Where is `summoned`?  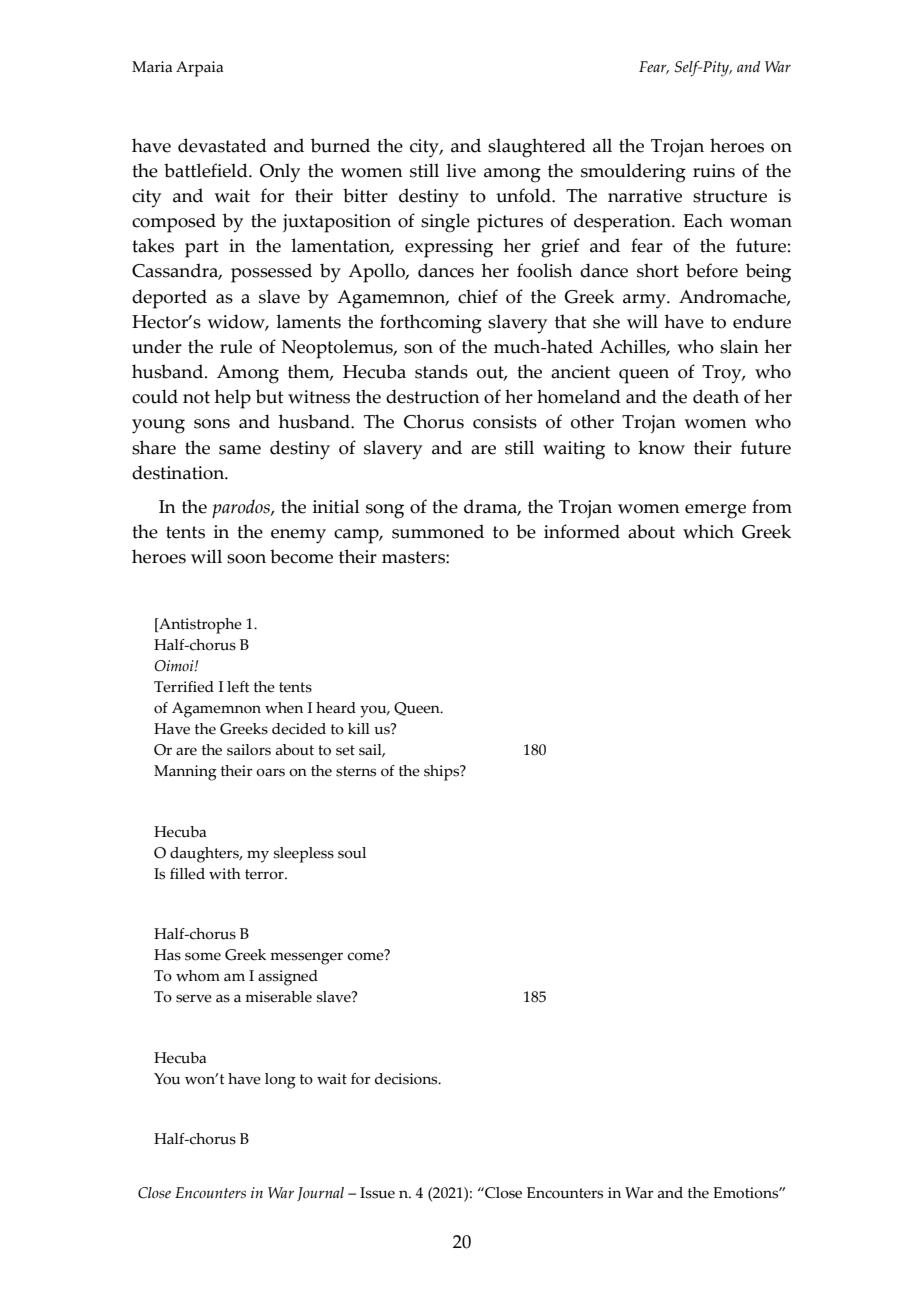
summoned is located at coordinates (438, 531).
